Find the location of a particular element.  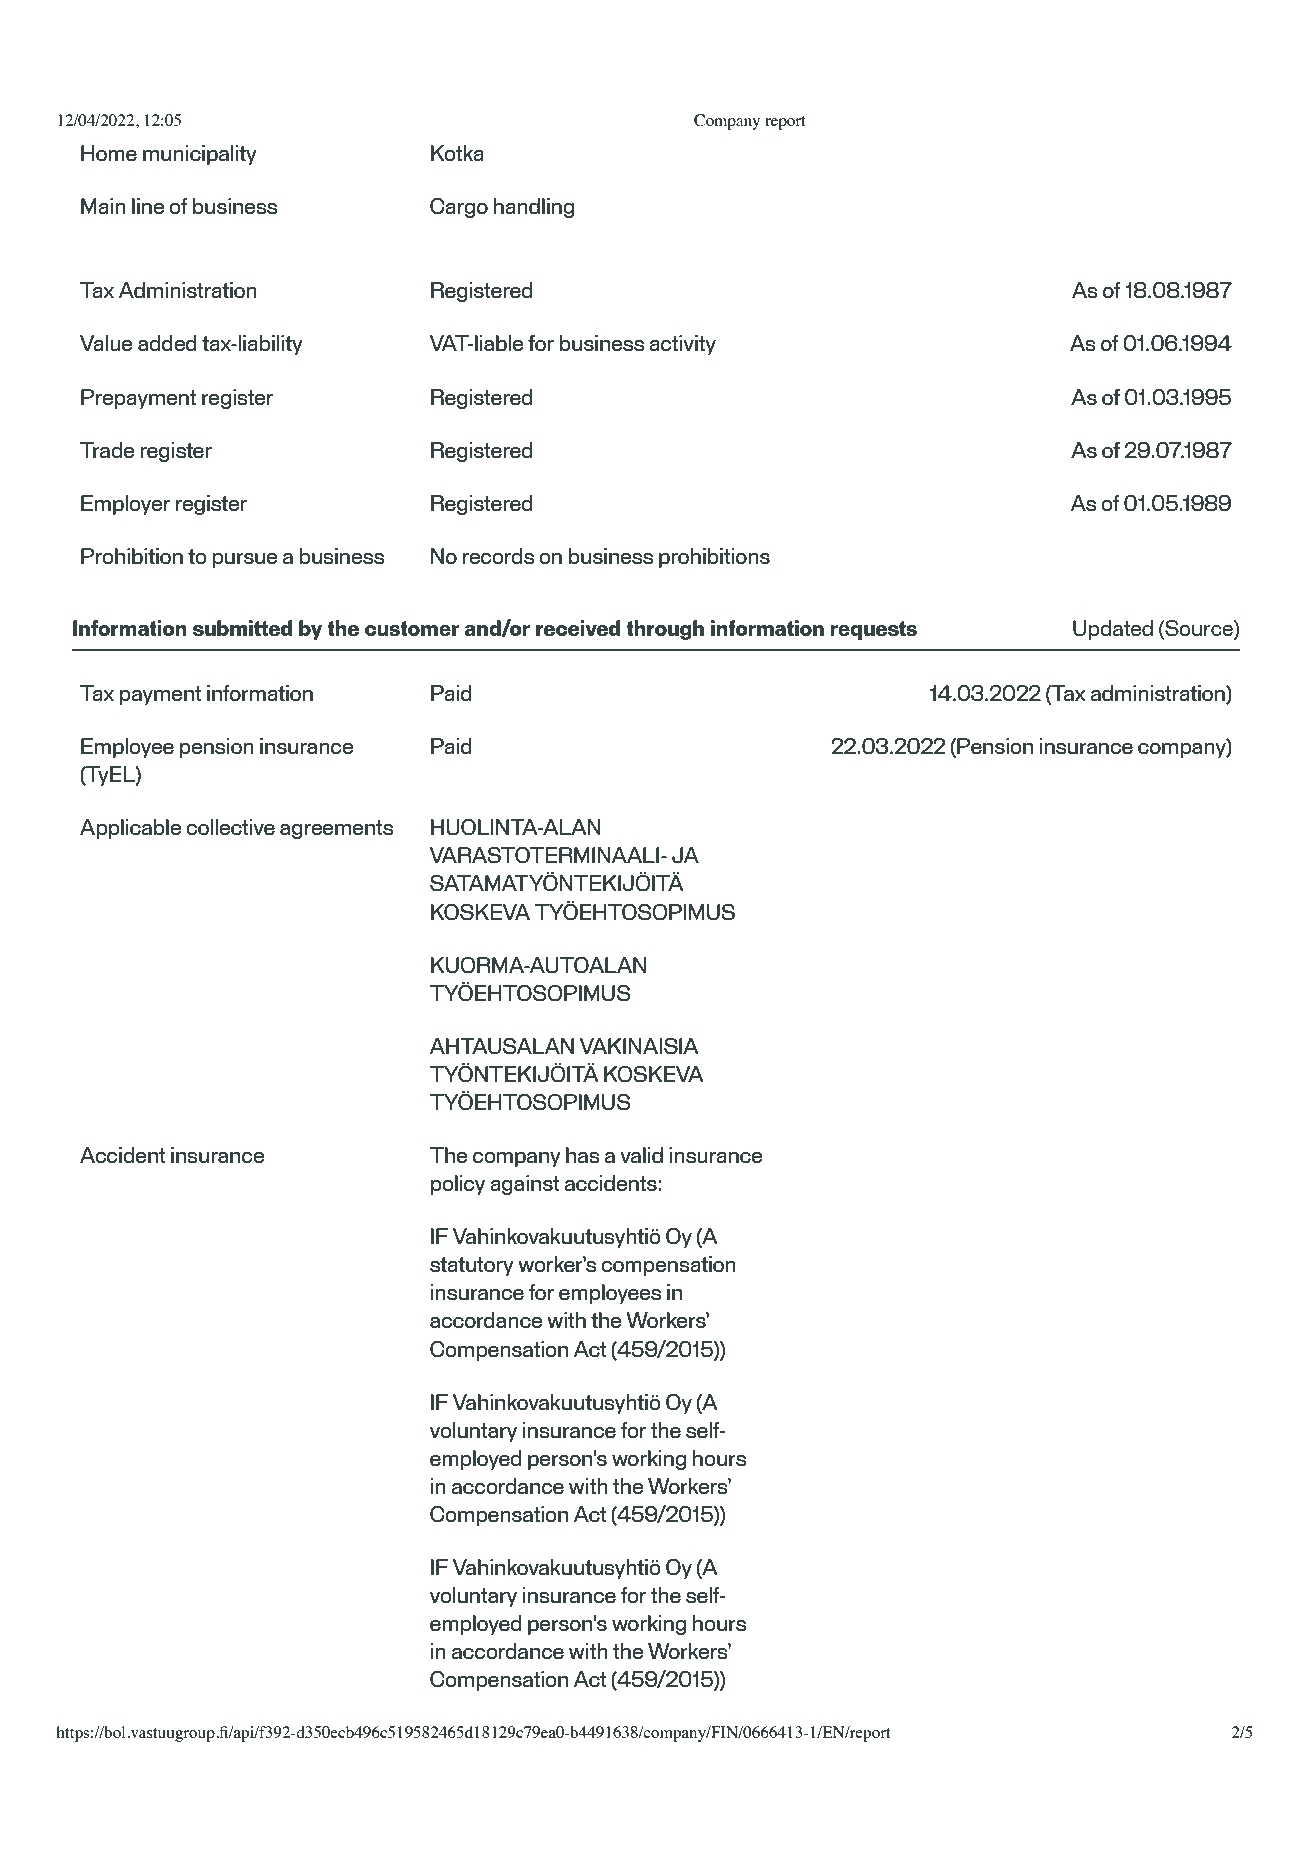

policy is located at coordinates (458, 1185).
